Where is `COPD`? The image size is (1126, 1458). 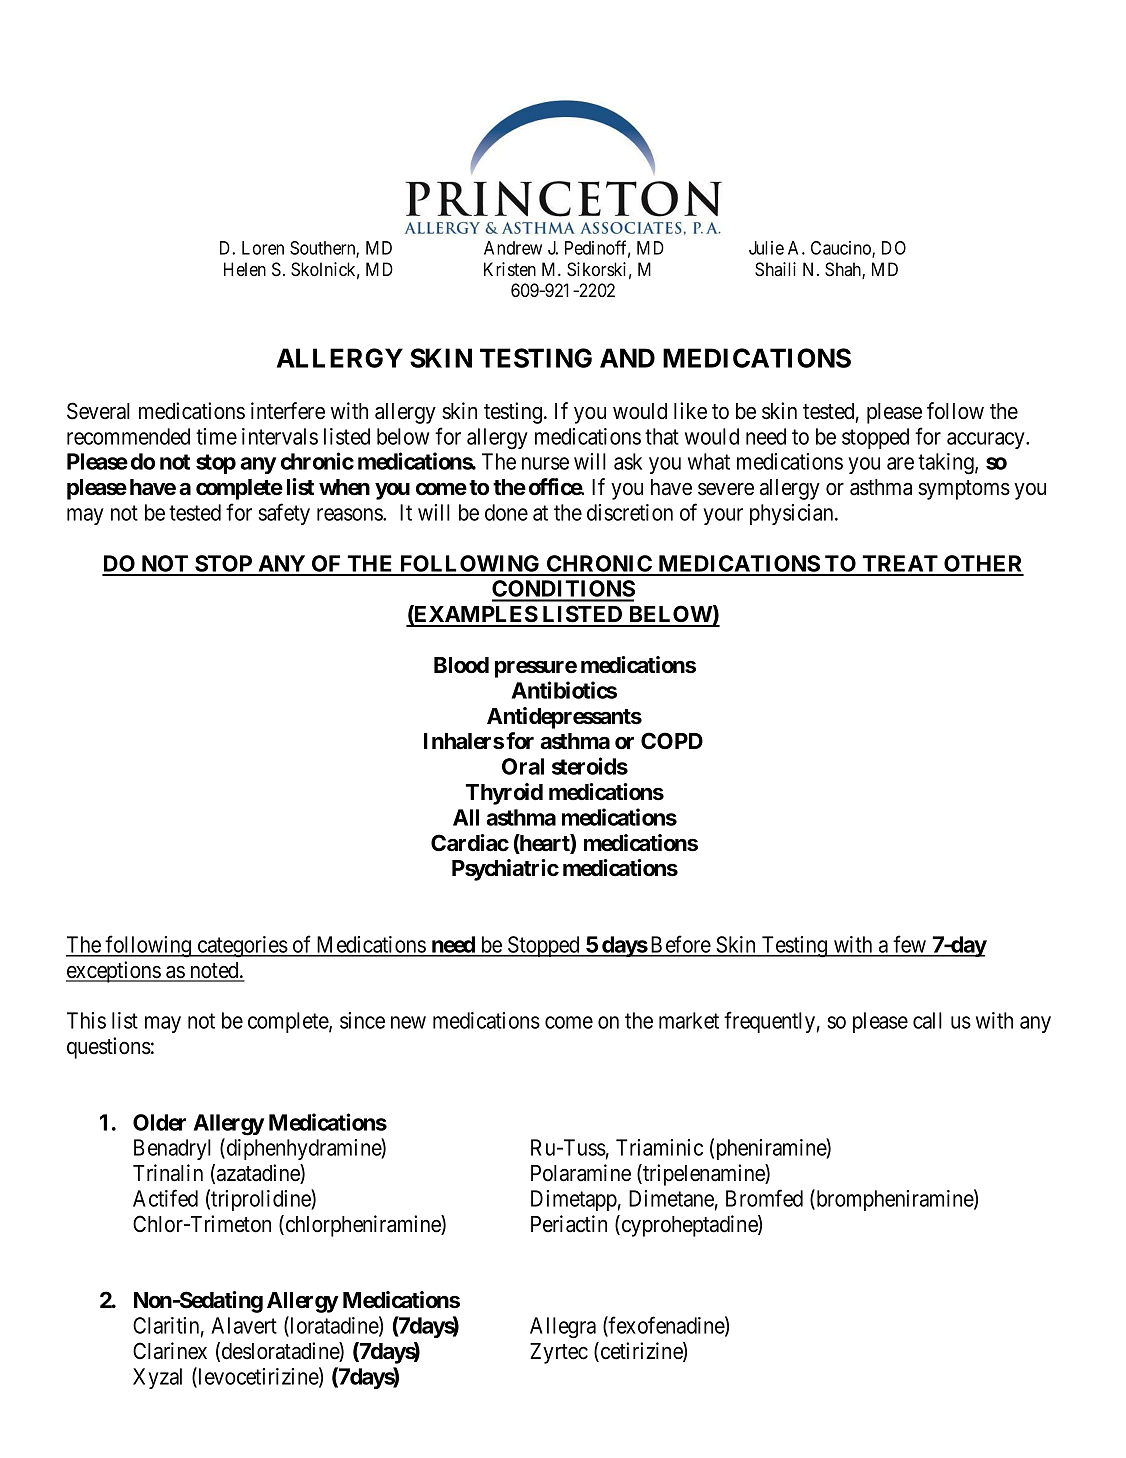 COPD is located at coordinates (672, 740).
